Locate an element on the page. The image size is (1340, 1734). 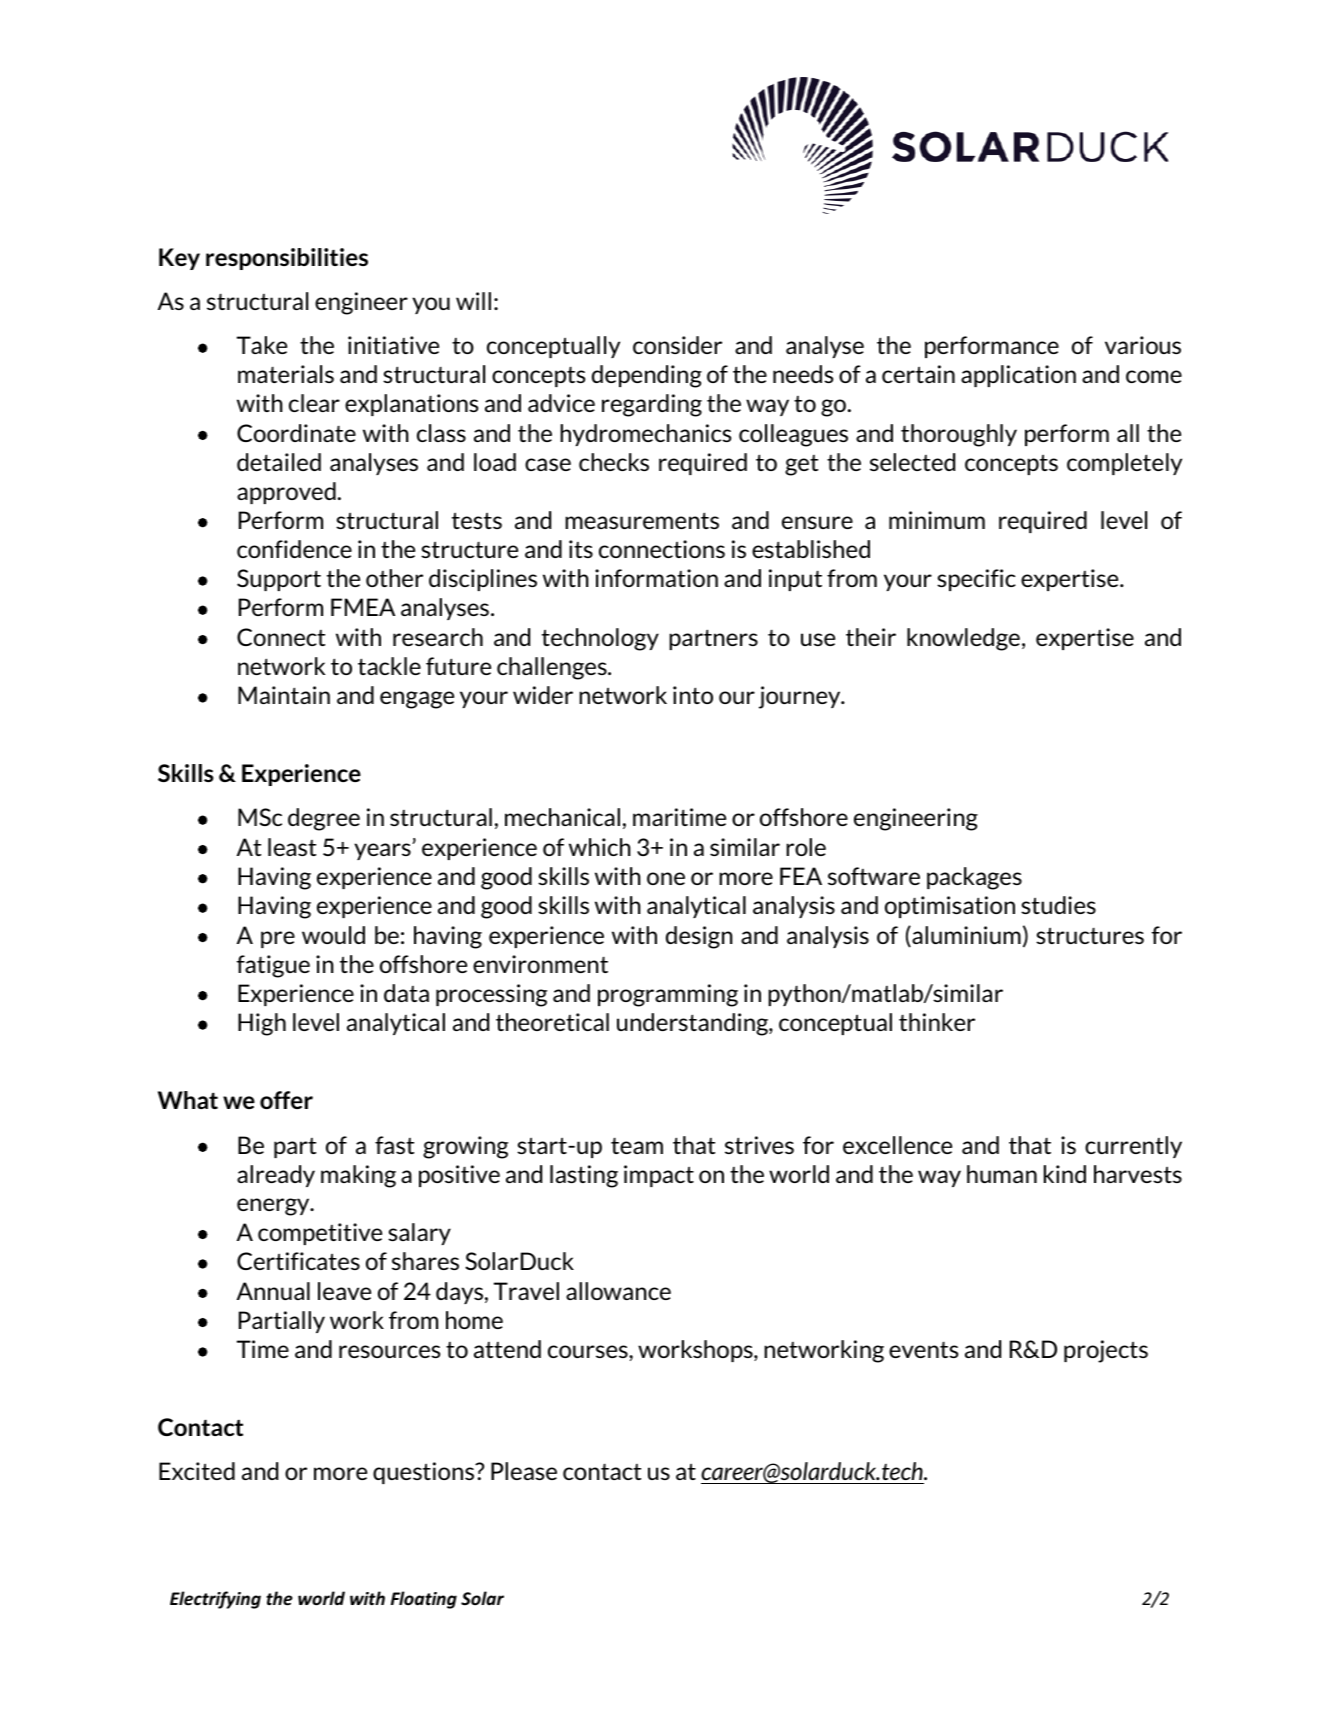
design is located at coordinates (699, 937).
